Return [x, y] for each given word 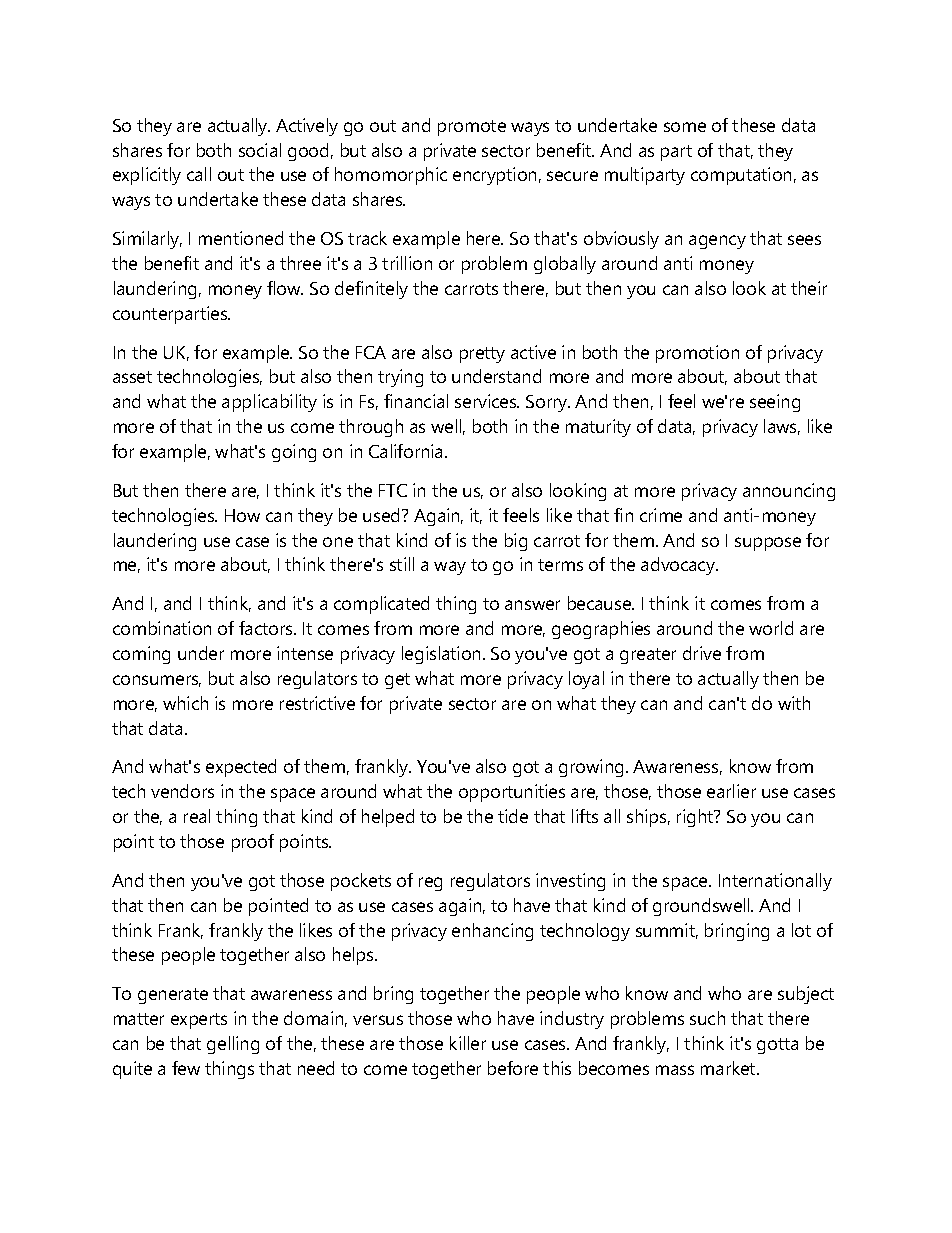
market [729, 1068]
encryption [494, 176]
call [199, 174]
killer [468, 1043]
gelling [233, 1045]
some [685, 127]
